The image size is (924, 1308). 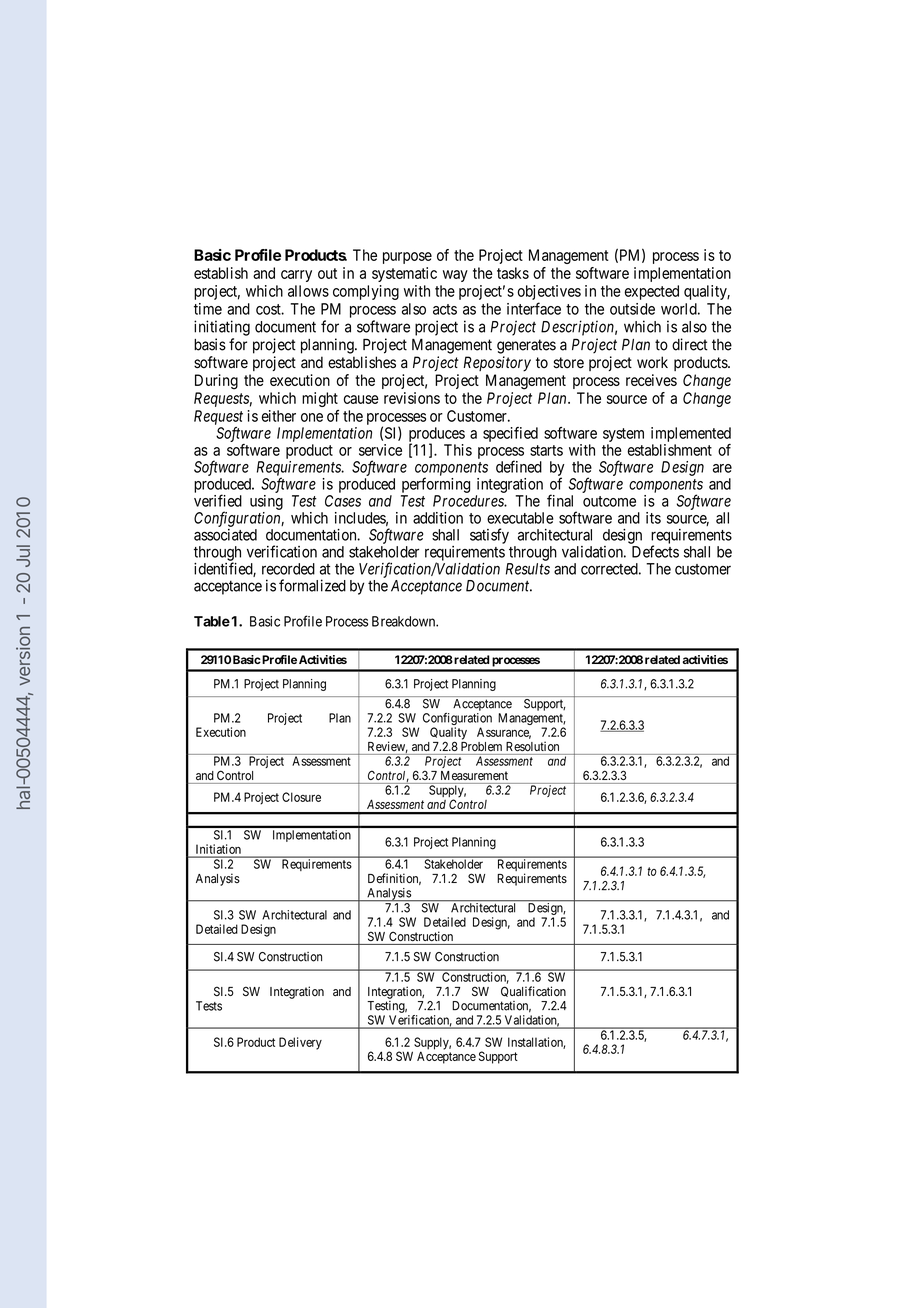 What do you see at coordinates (609, 501) in the screenshot?
I see `outcome` at bounding box center [609, 501].
